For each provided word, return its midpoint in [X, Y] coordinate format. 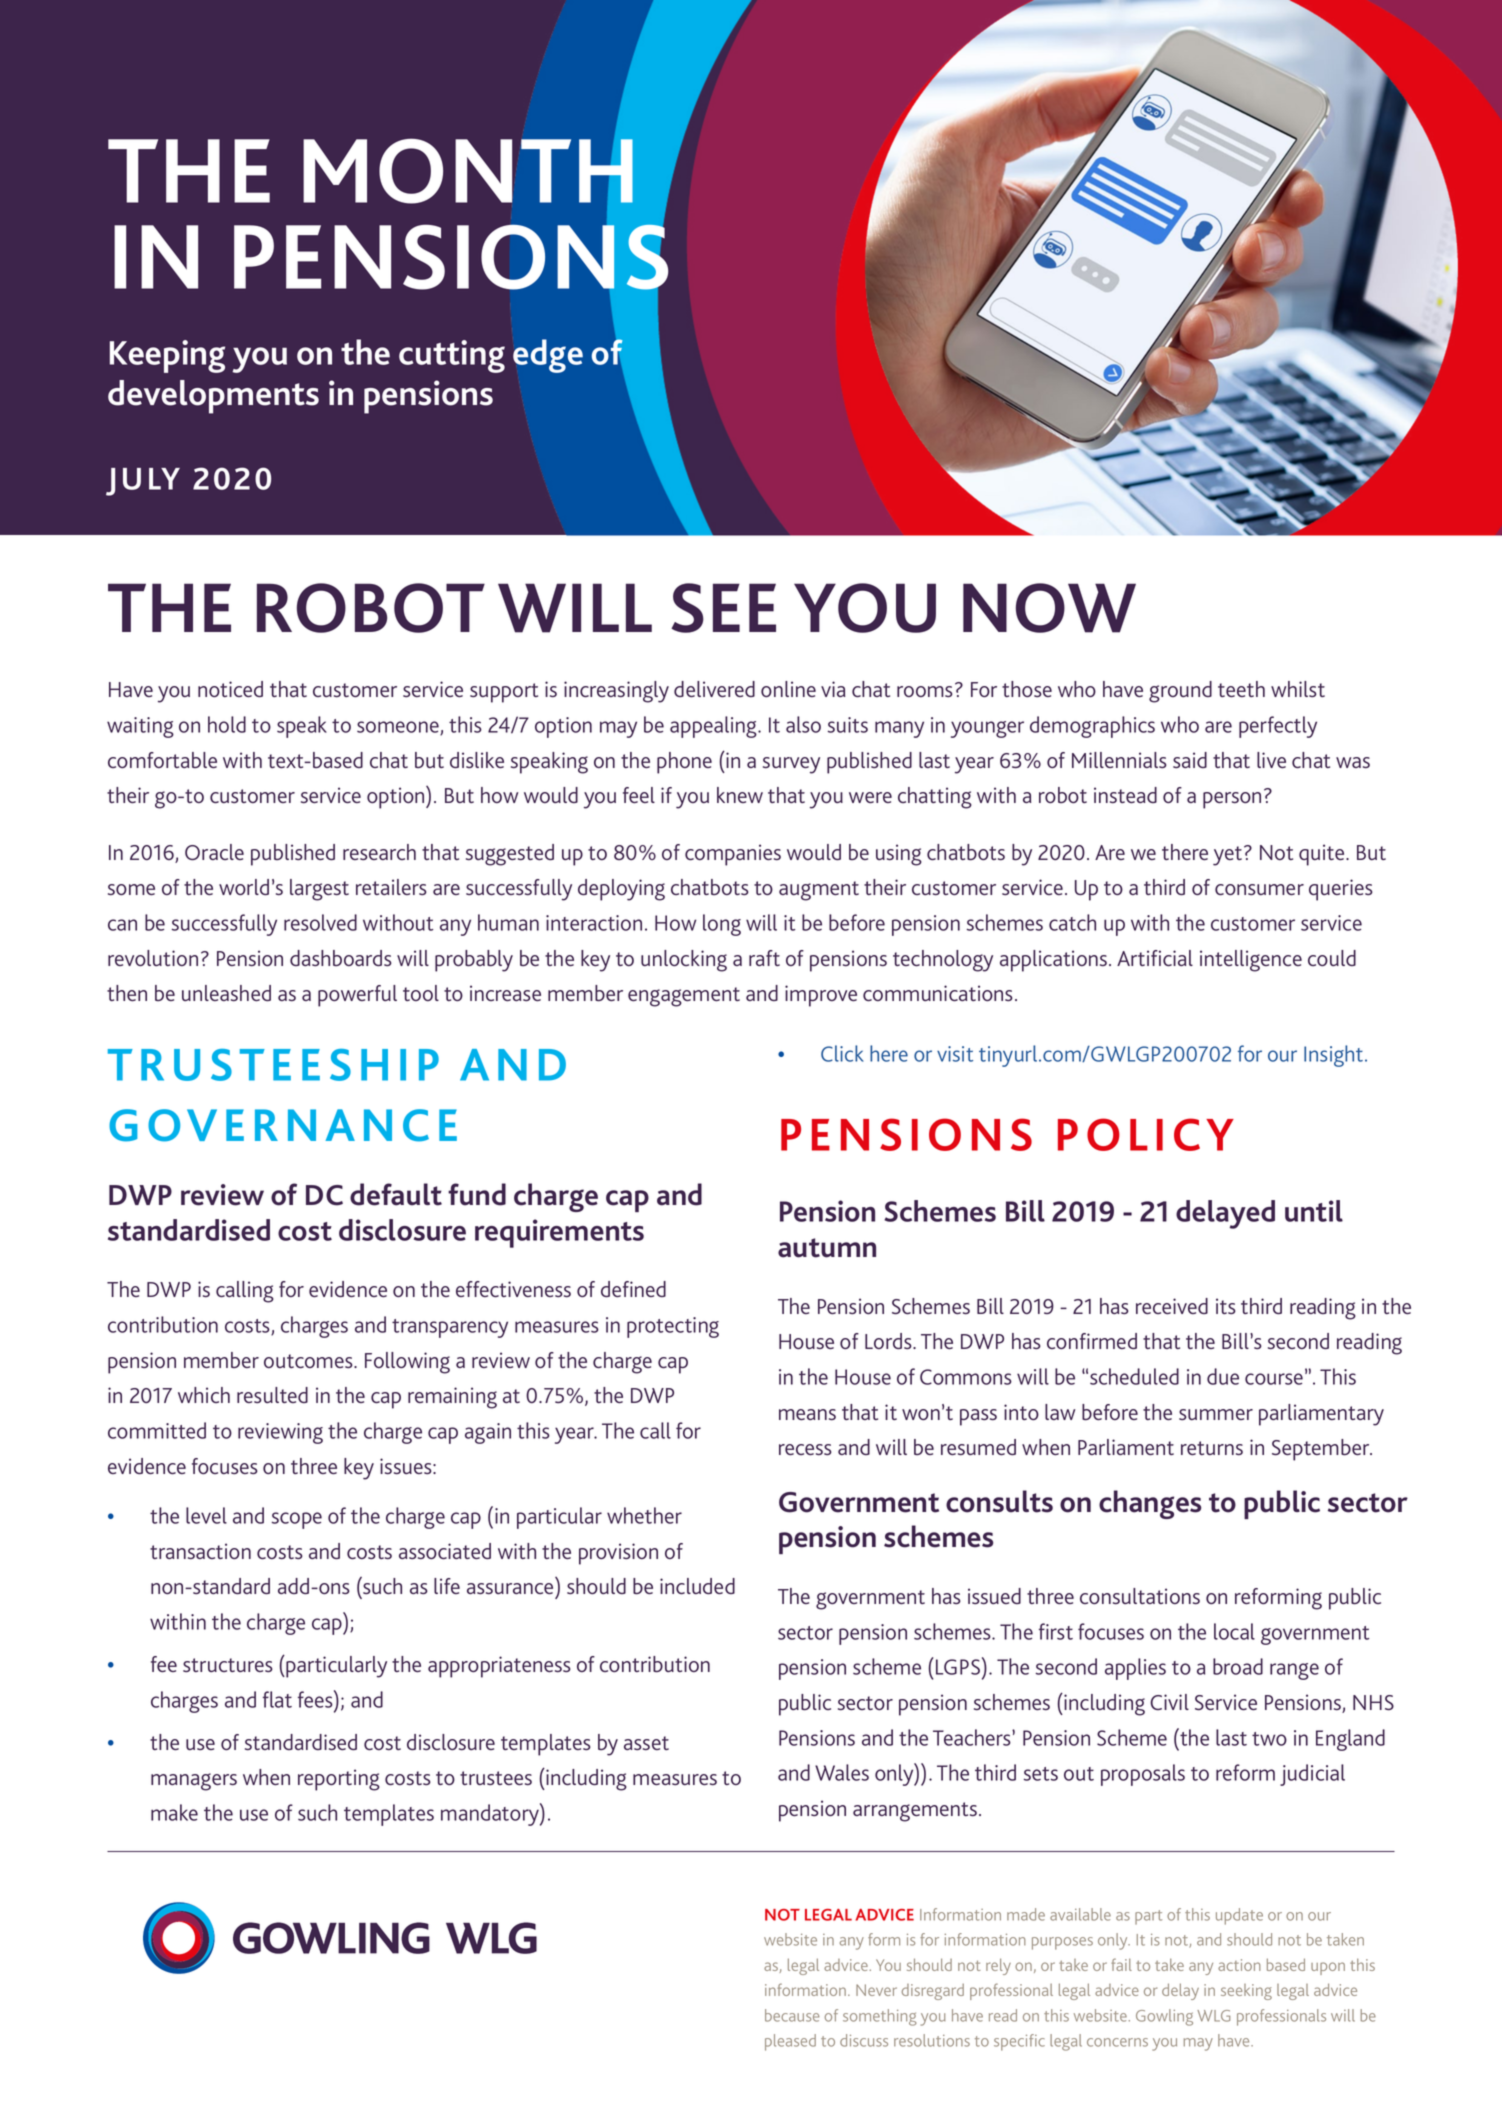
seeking [1246, 1992]
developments [213, 397]
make [174, 1812]
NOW [1049, 608]
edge [548, 356]
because [792, 2015]
